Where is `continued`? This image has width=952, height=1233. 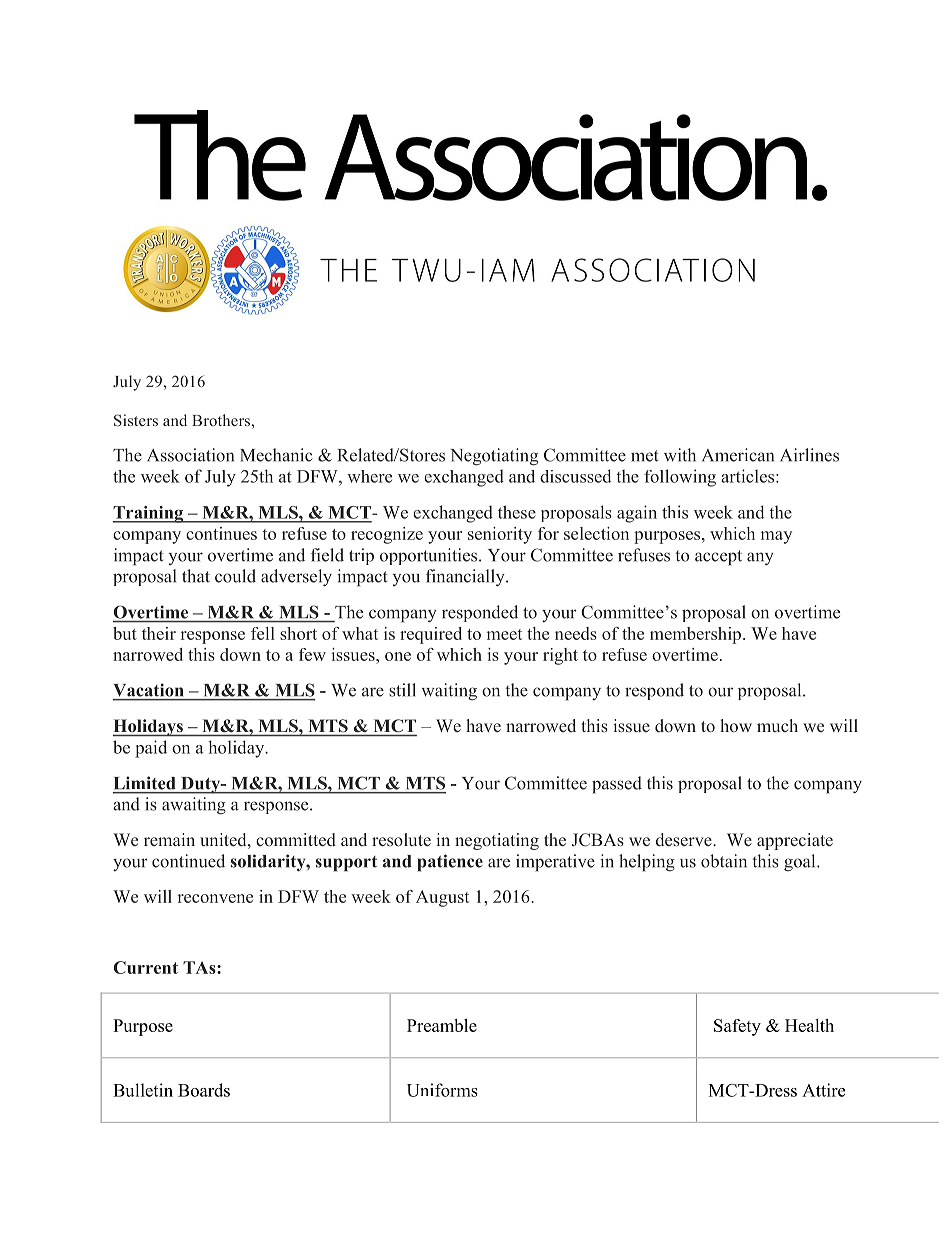
continued is located at coordinates (188, 861).
